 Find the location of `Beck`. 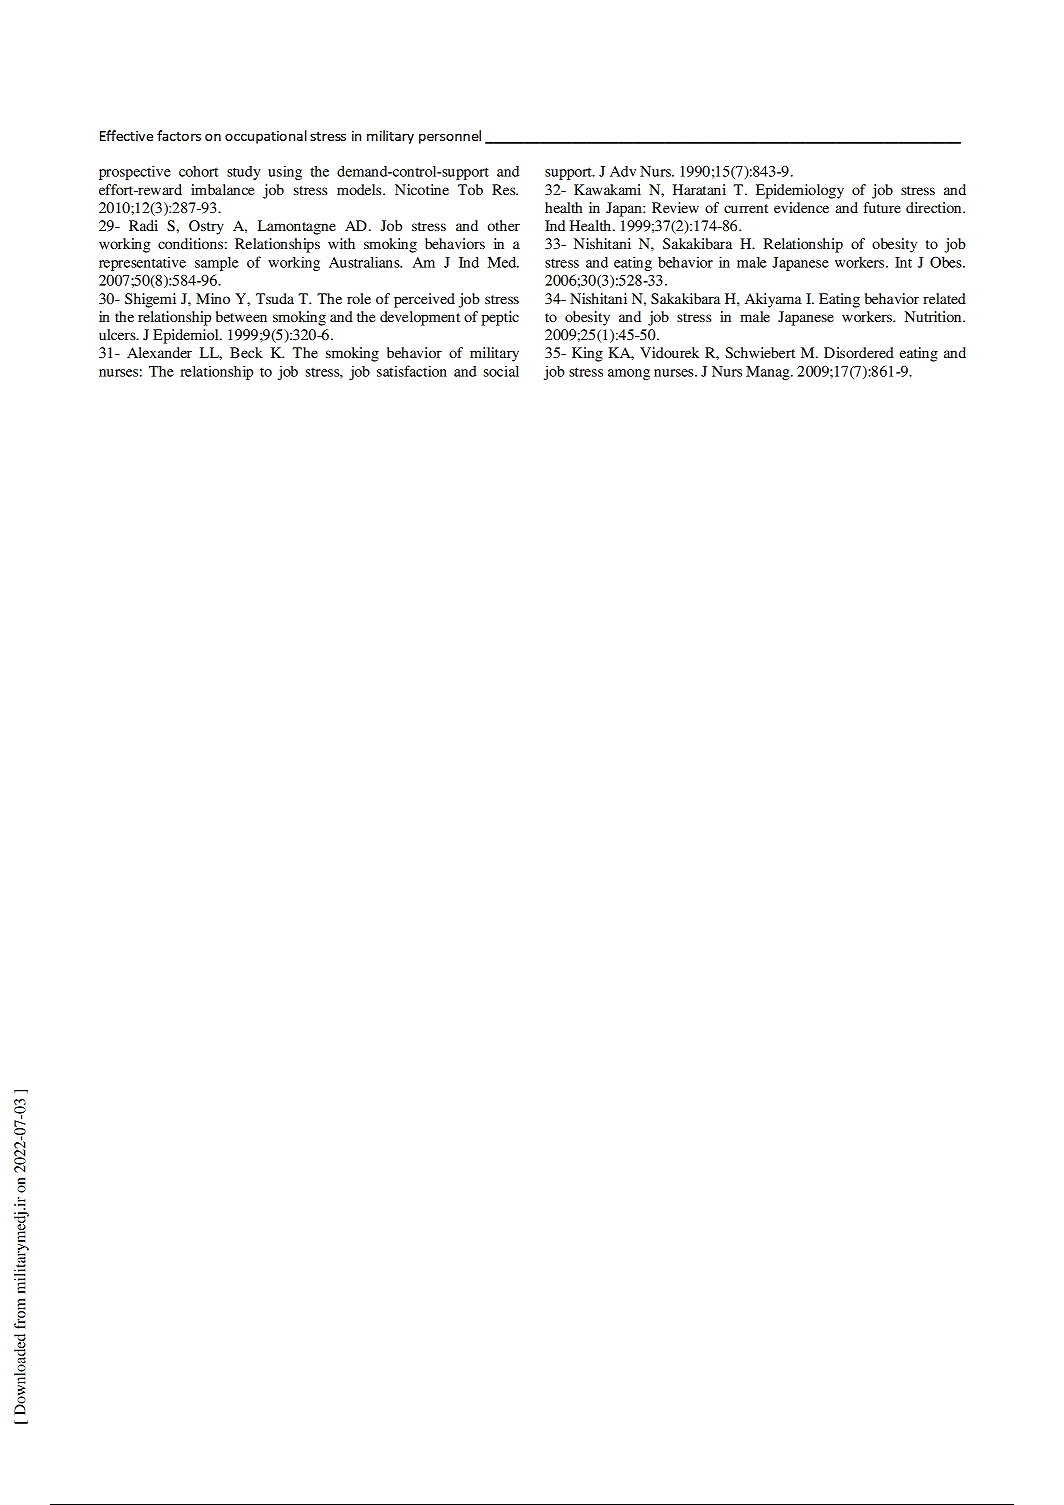

Beck is located at coordinates (246, 352).
